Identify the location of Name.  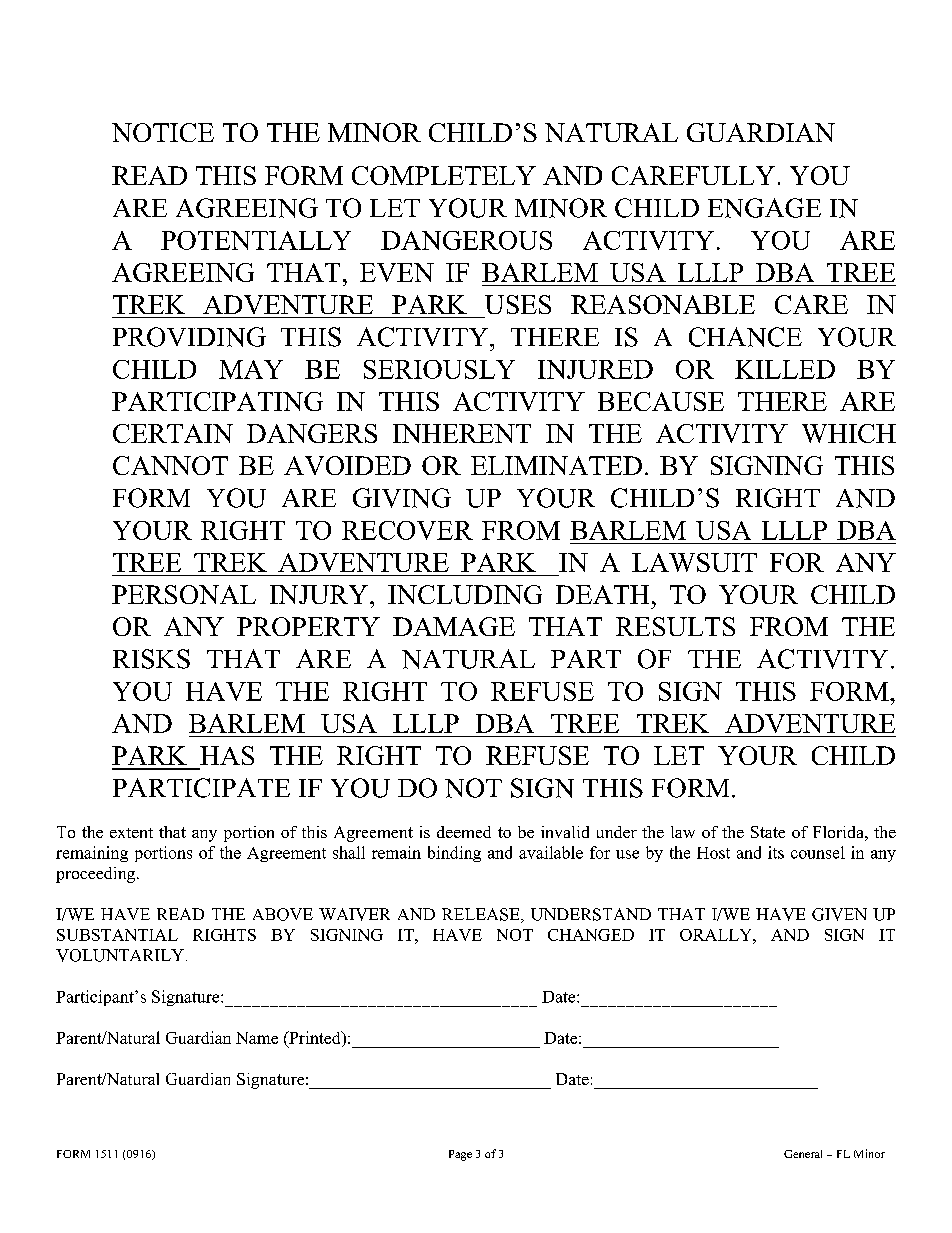
(257, 1038).
